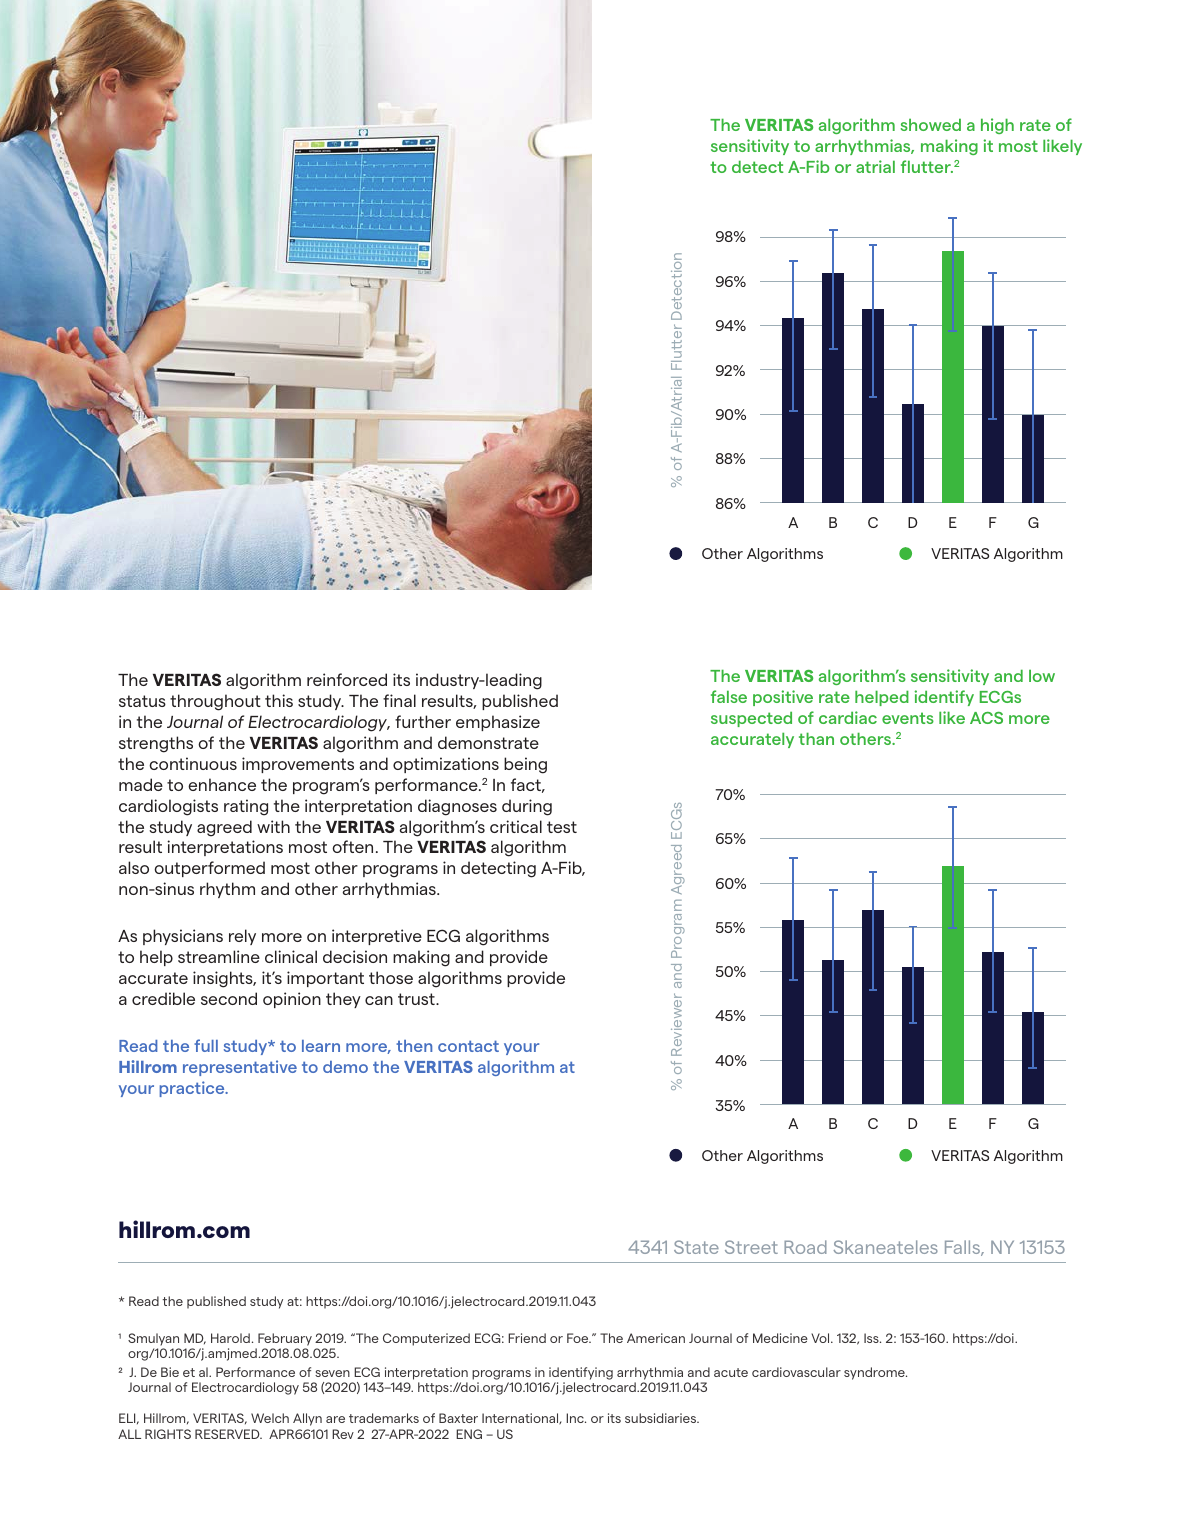  Describe the element at coordinates (270, 1418) in the screenshot. I see `Welch` at that location.
